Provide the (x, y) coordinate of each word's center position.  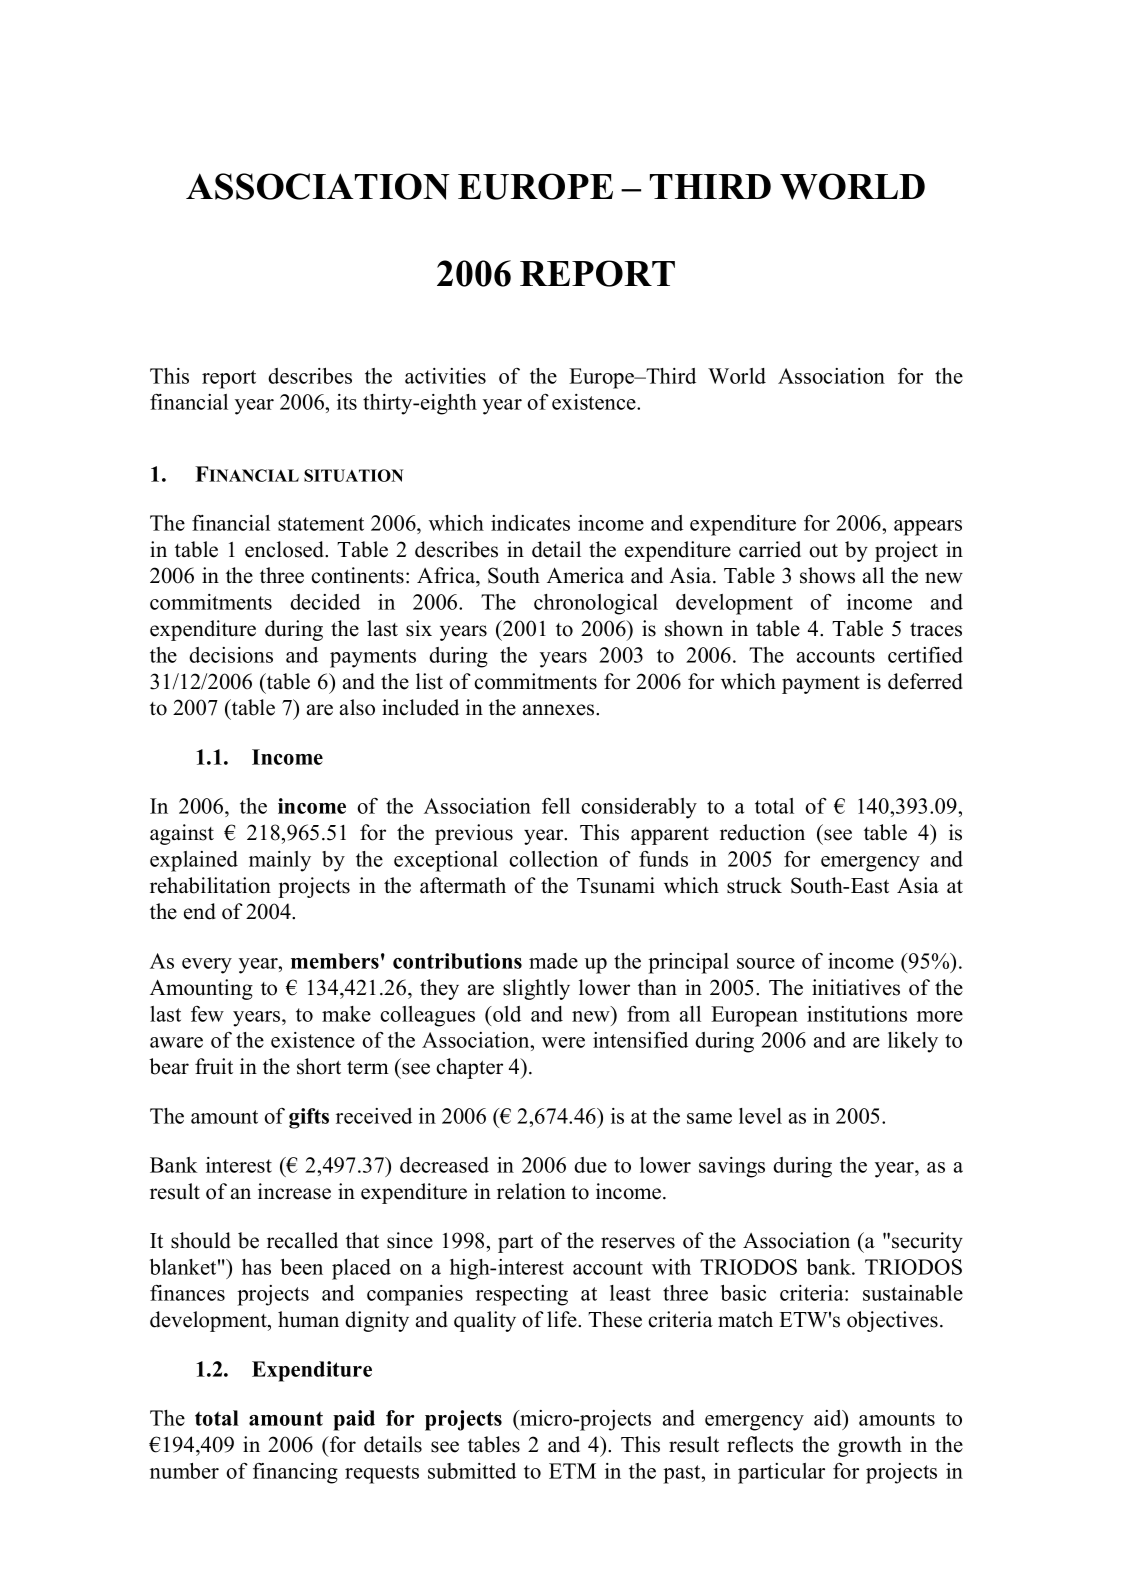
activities (445, 376)
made (553, 961)
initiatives (856, 987)
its (347, 402)
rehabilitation (210, 885)
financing (295, 1473)
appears (928, 528)
